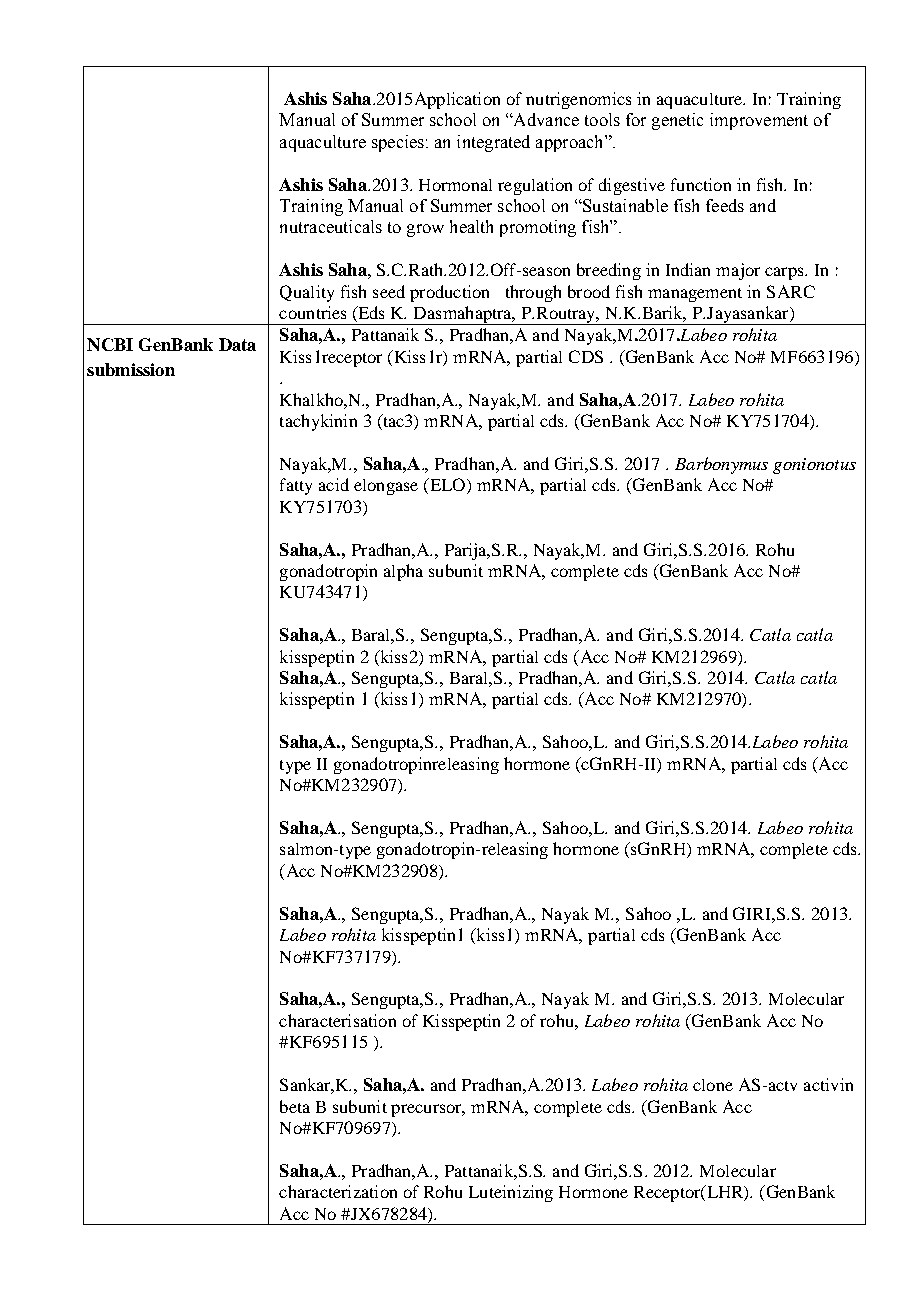  Describe the element at coordinates (334, 484) in the page. I see `acid` at that location.
